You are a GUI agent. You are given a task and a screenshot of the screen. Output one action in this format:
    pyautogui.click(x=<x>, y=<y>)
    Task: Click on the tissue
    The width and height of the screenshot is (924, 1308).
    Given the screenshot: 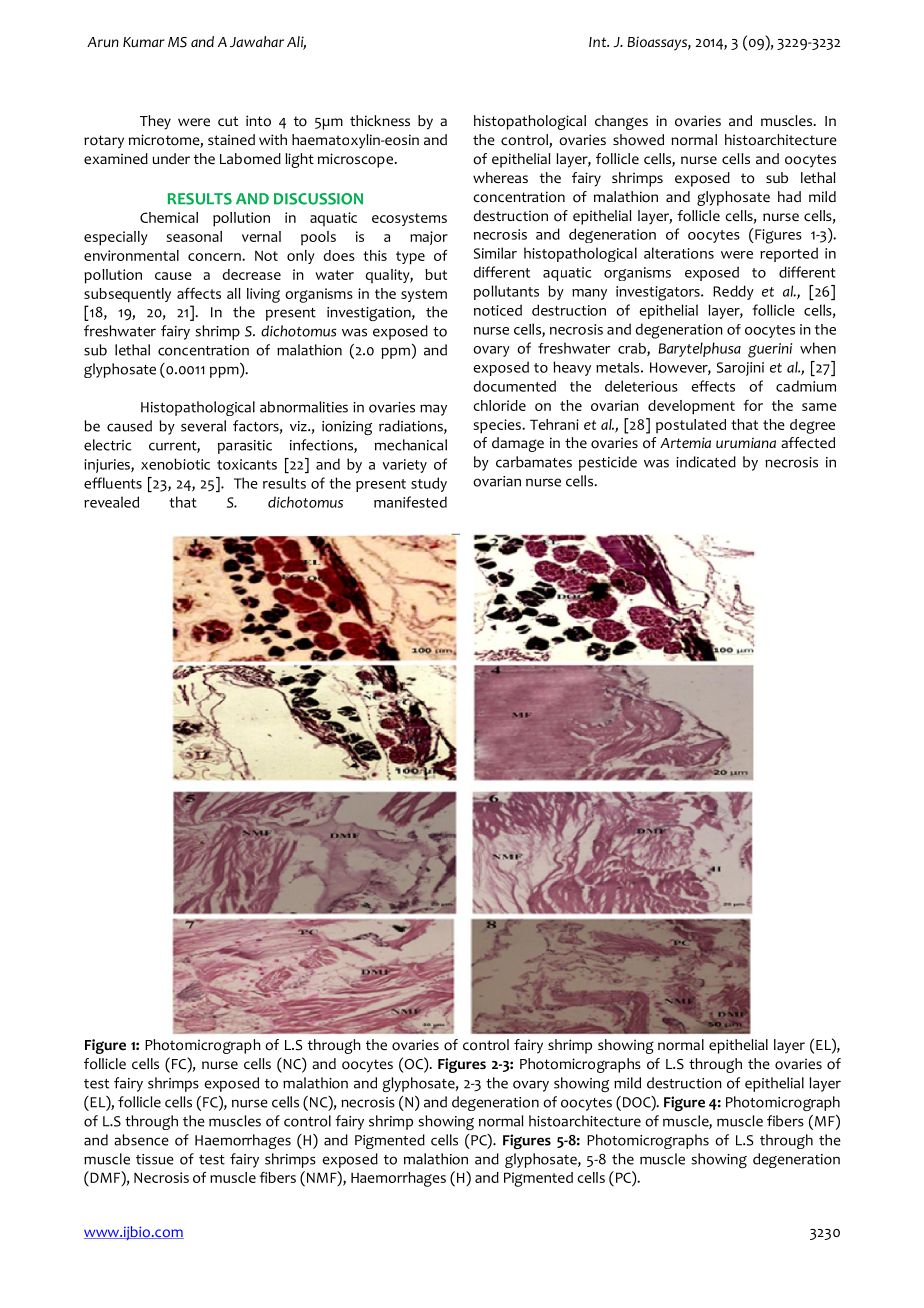 What is the action you would take?
    pyautogui.click(x=155, y=1159)
